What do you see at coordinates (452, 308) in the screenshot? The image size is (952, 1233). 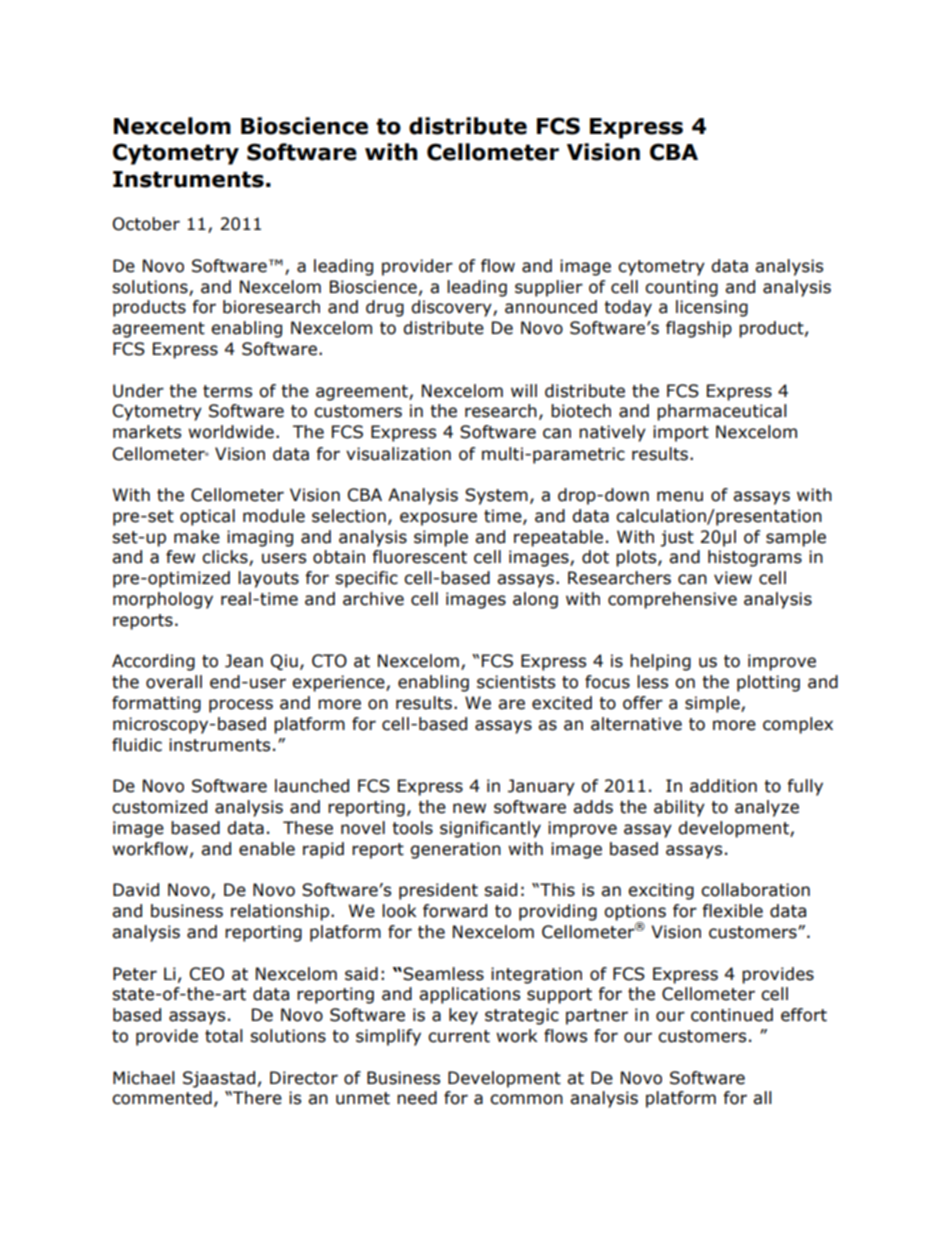 I see `discovery` at bounding box center [452, 308].
